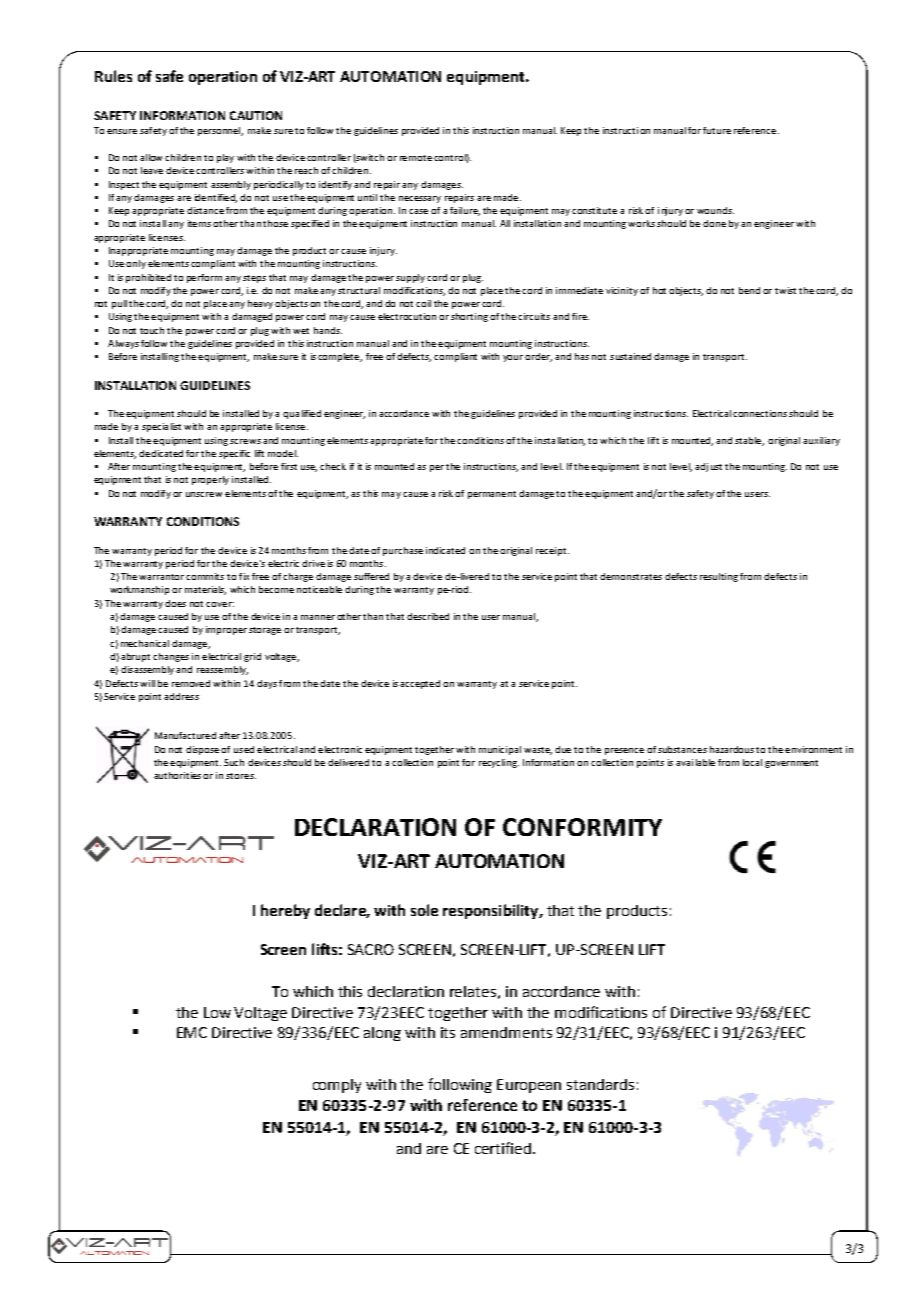 The width and height of the screenshot is (924, 1308). What do you see at coordinates (175, 603) in the screenshot?
I see `does` at bounding box center [175, 603].
